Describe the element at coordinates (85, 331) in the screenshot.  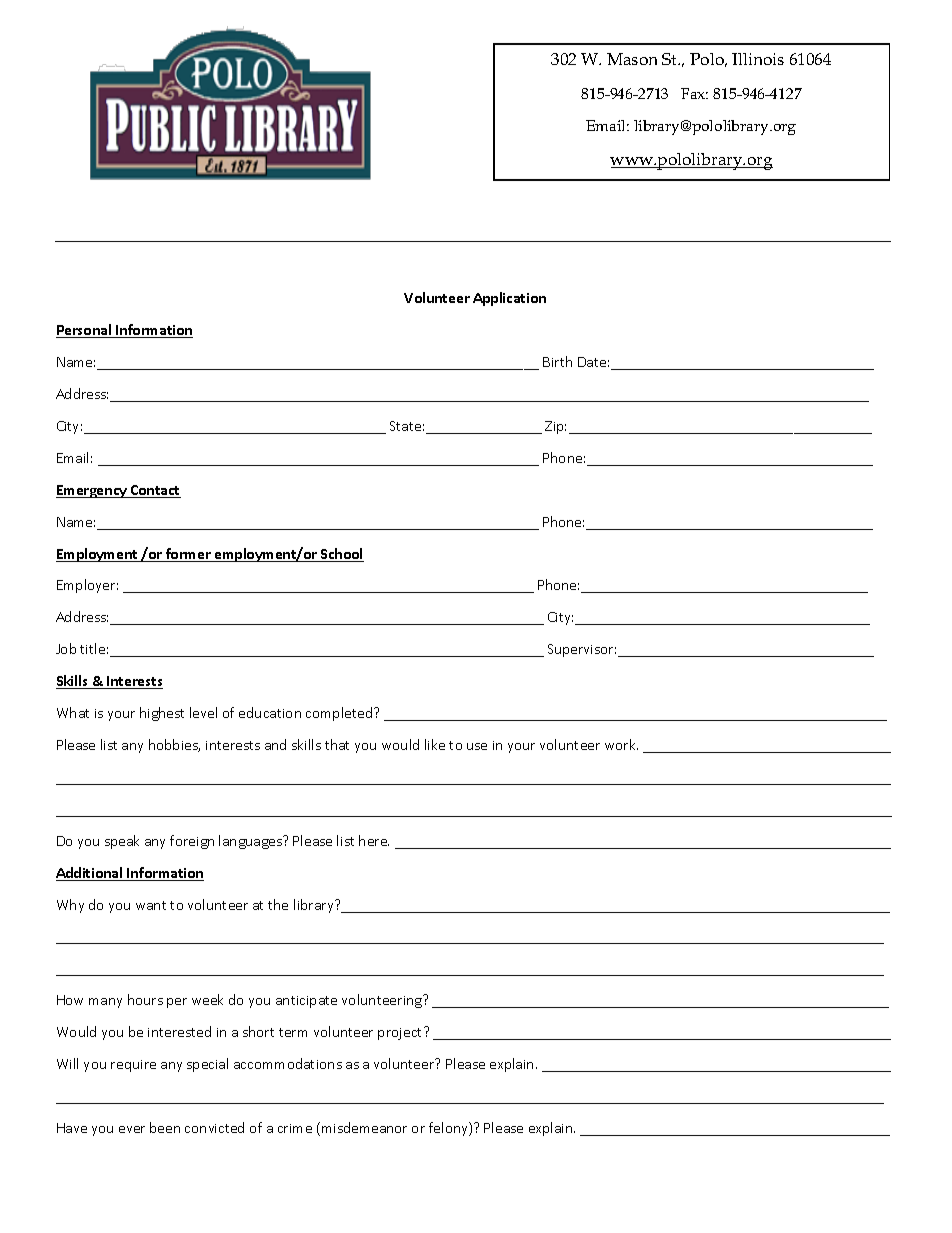
I see `Personal` at that location.
